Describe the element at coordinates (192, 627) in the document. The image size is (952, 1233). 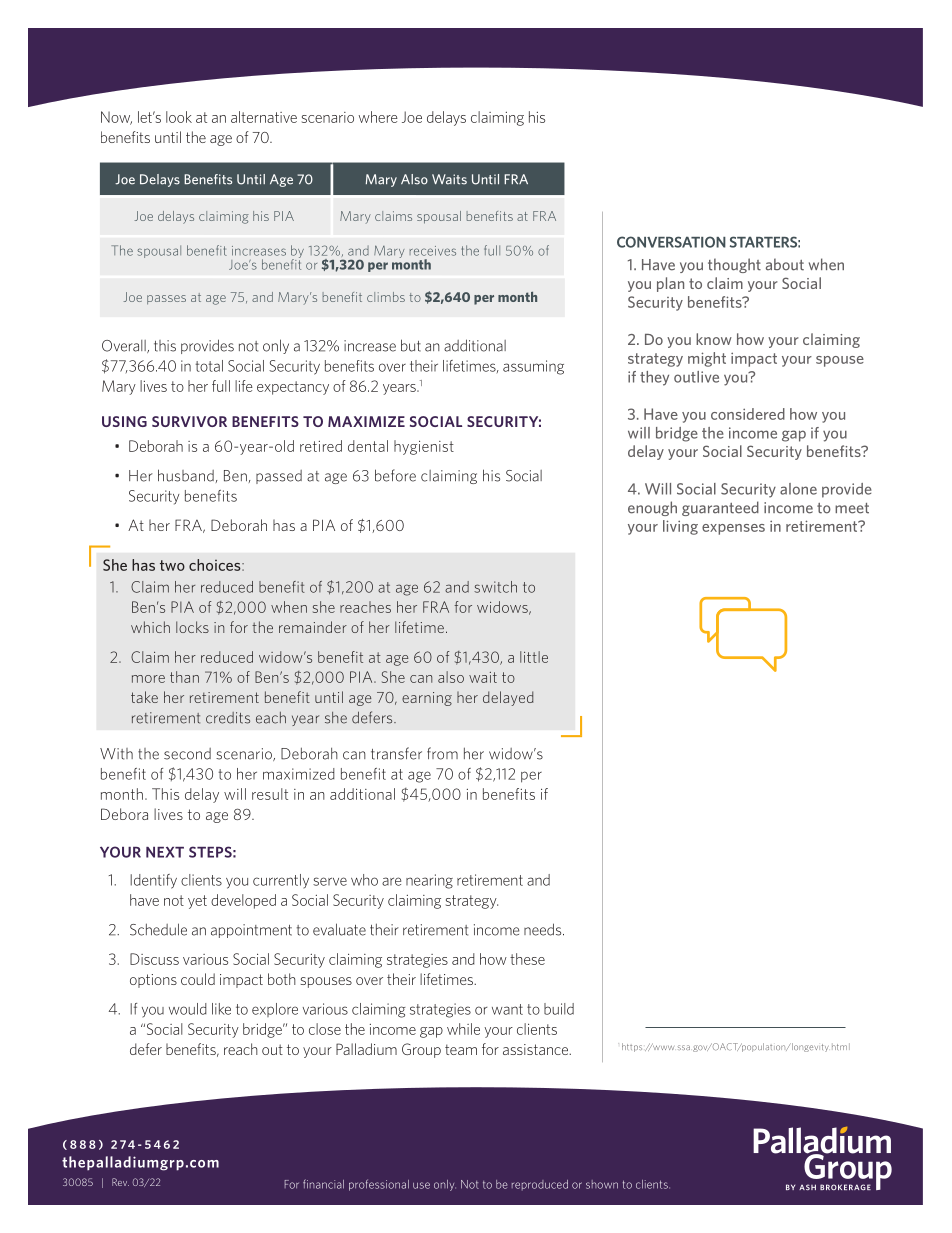
I see `locks` at that location.
